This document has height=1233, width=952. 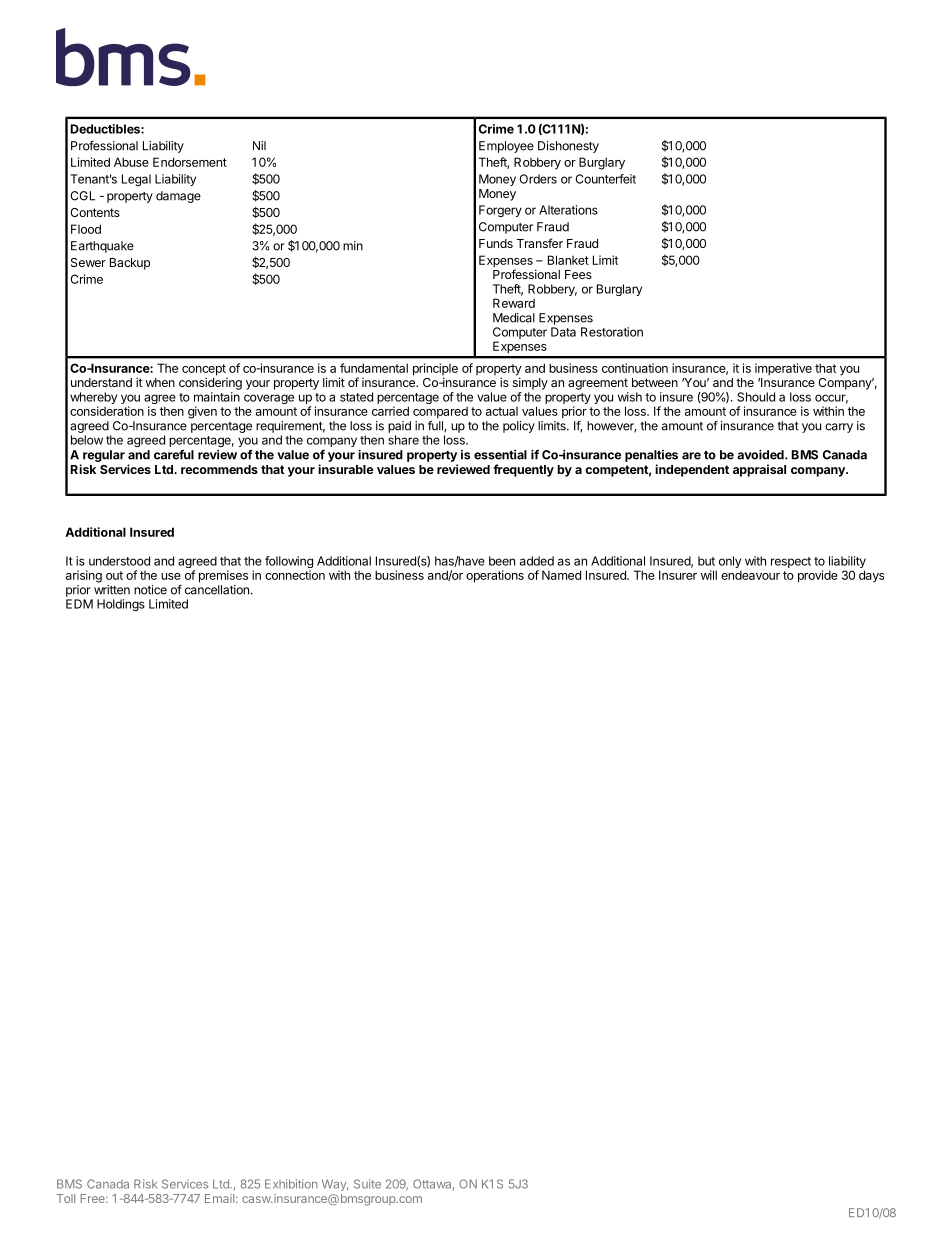 I want to click on Holdings, so click(x=121, y=605).
